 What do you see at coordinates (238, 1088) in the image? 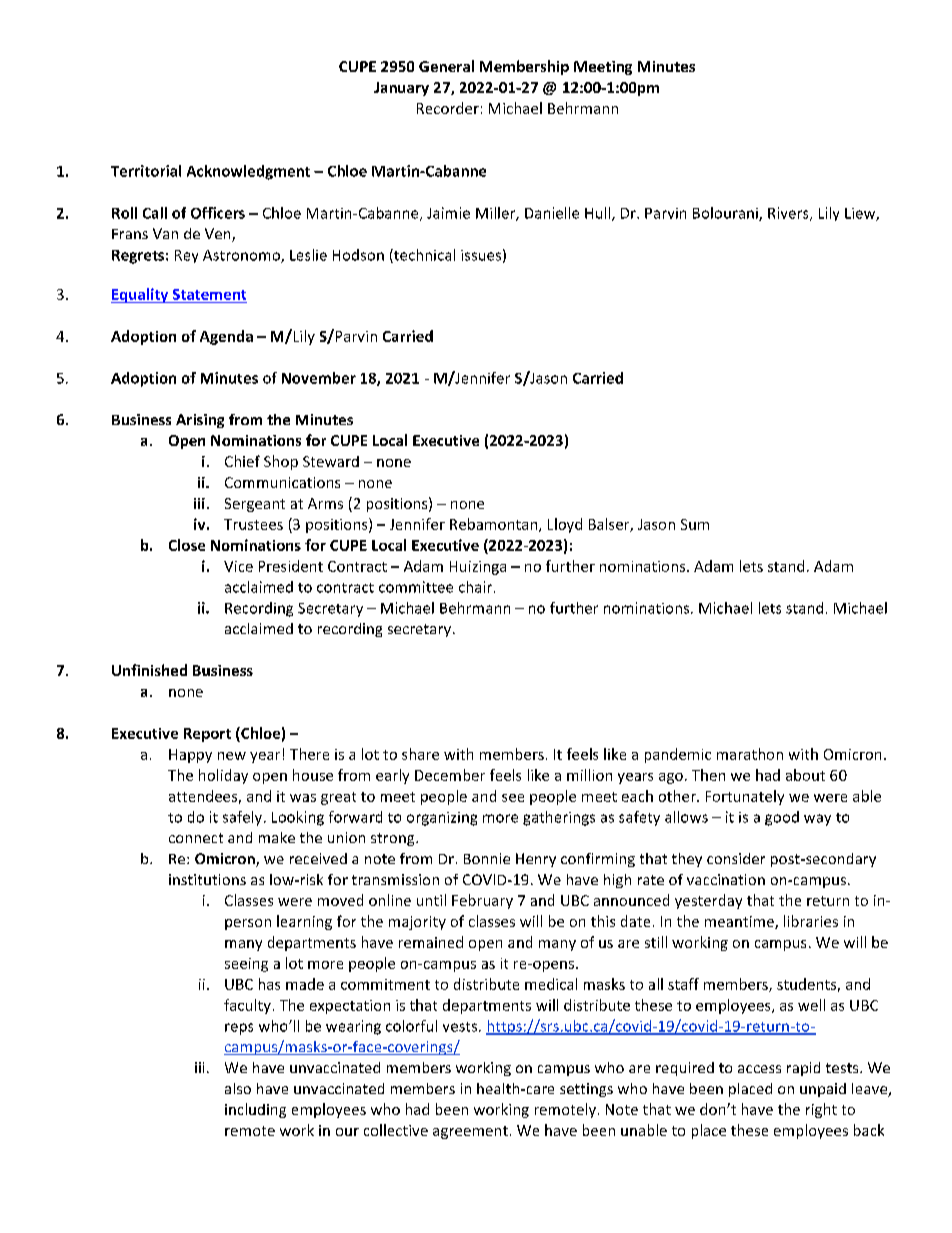
I see `also` at bounding box center [238, 1088].
